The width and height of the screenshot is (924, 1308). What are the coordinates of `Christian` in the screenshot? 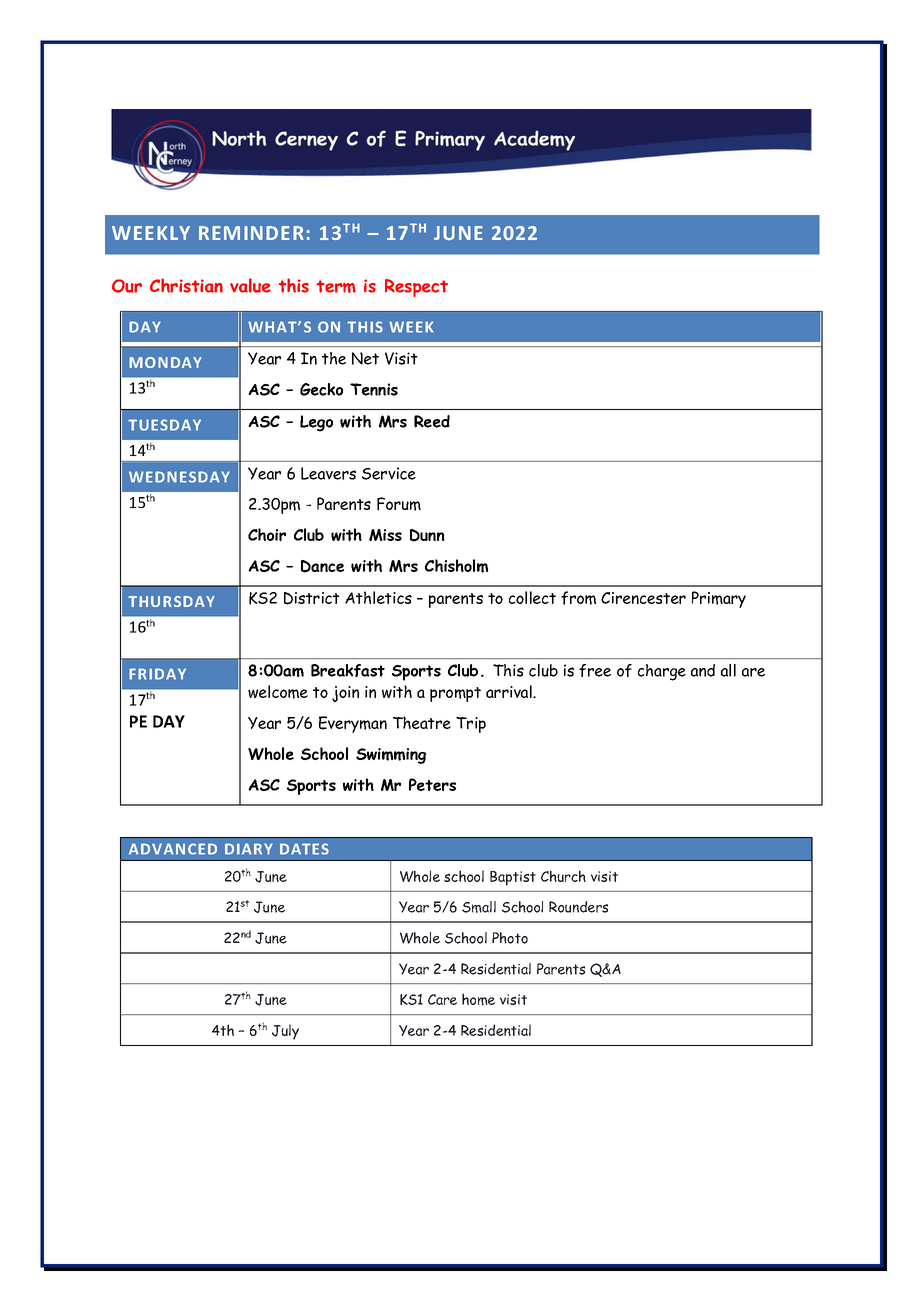 It's located at (186, 285).
